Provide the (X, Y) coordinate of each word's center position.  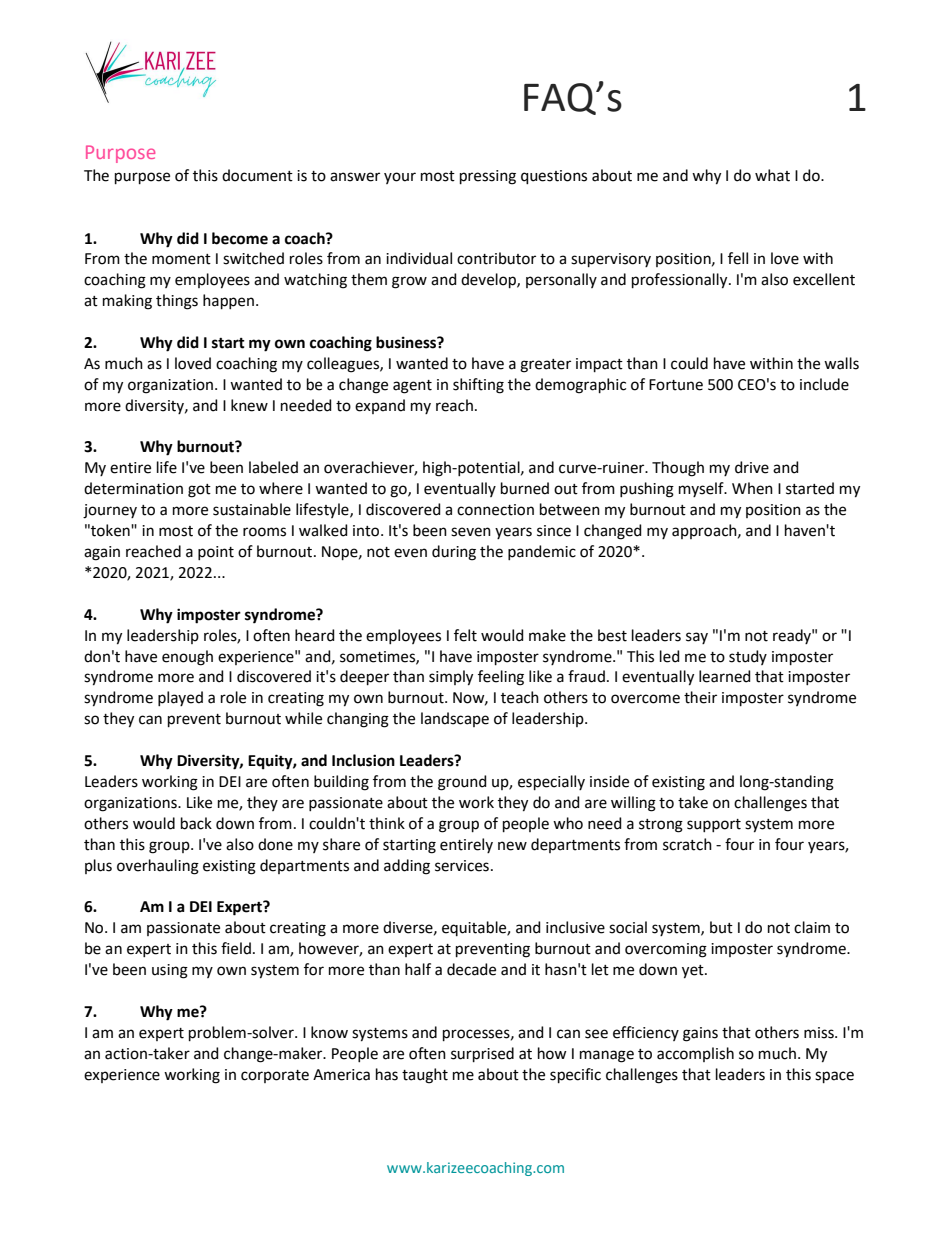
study (748, 657)
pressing (488, 177)
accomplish (695, 1054)
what (772, 175)
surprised (482, 1054)
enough (187, 658)
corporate (275, 1076)
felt (465, 635)
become (240, 238)
